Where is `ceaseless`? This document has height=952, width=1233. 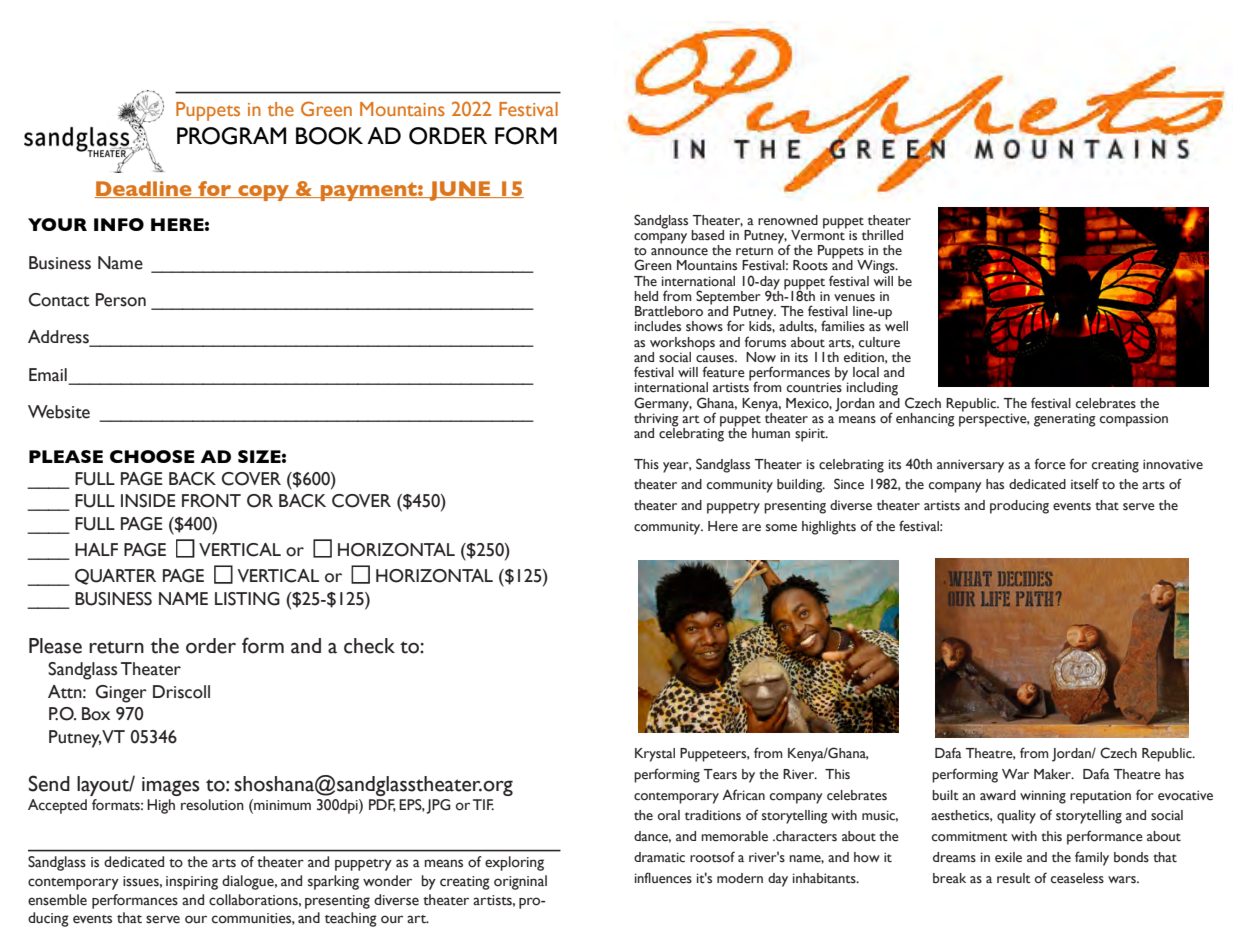 ceaseless is located at coordinates (1077, 878).
